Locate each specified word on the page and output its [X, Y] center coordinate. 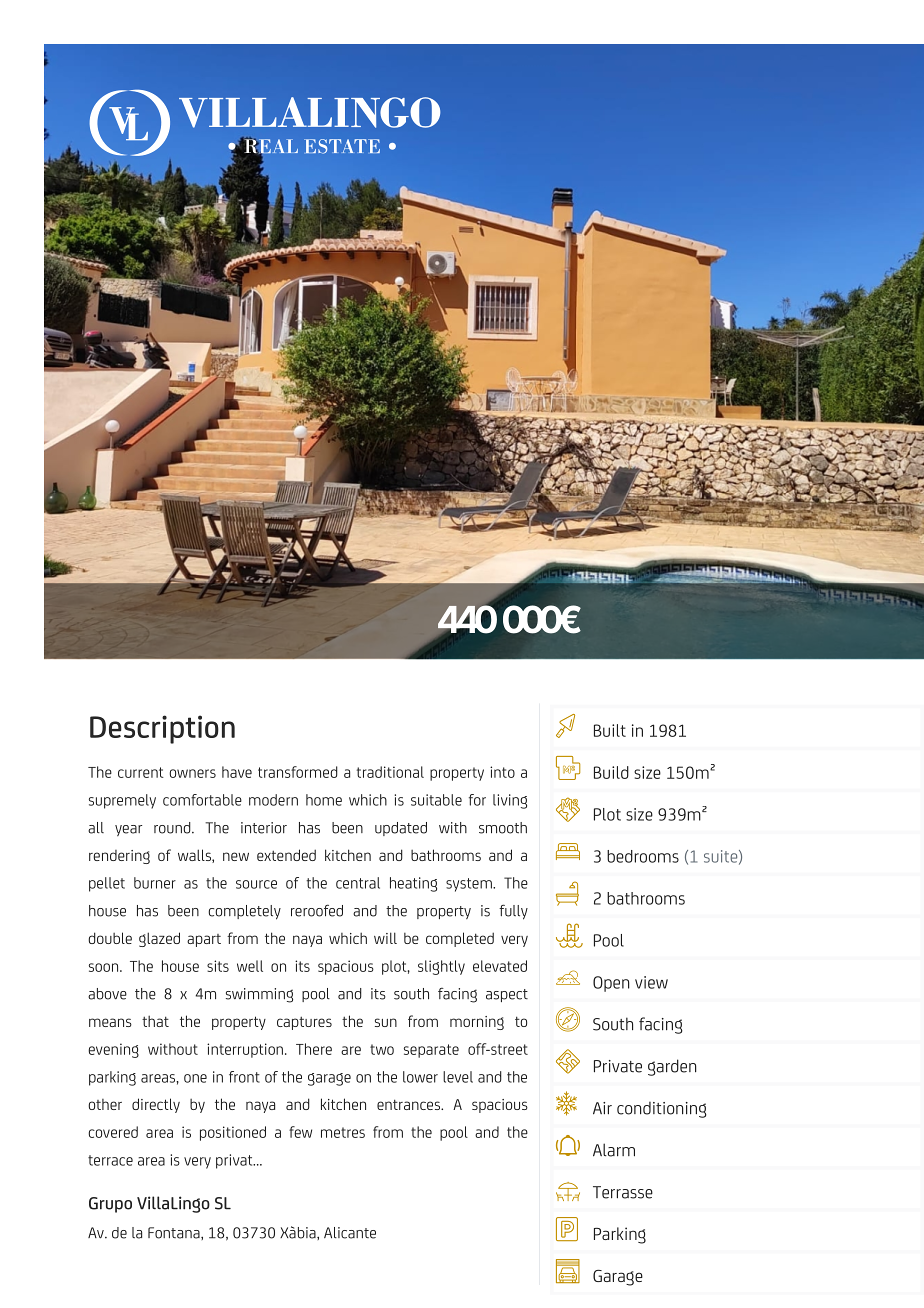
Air [602, 1108]
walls [195, 856]
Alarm [614, 1150]
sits [218, 966]
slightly [441, 967]
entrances [409, 1104]
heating [413, 884]
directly [156, 1105]
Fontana [175, 1233]
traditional [390, 772]
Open [611, 984]
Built [610, 730]
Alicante [350, 1233]
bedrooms [643, 856]
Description [162, 729]
